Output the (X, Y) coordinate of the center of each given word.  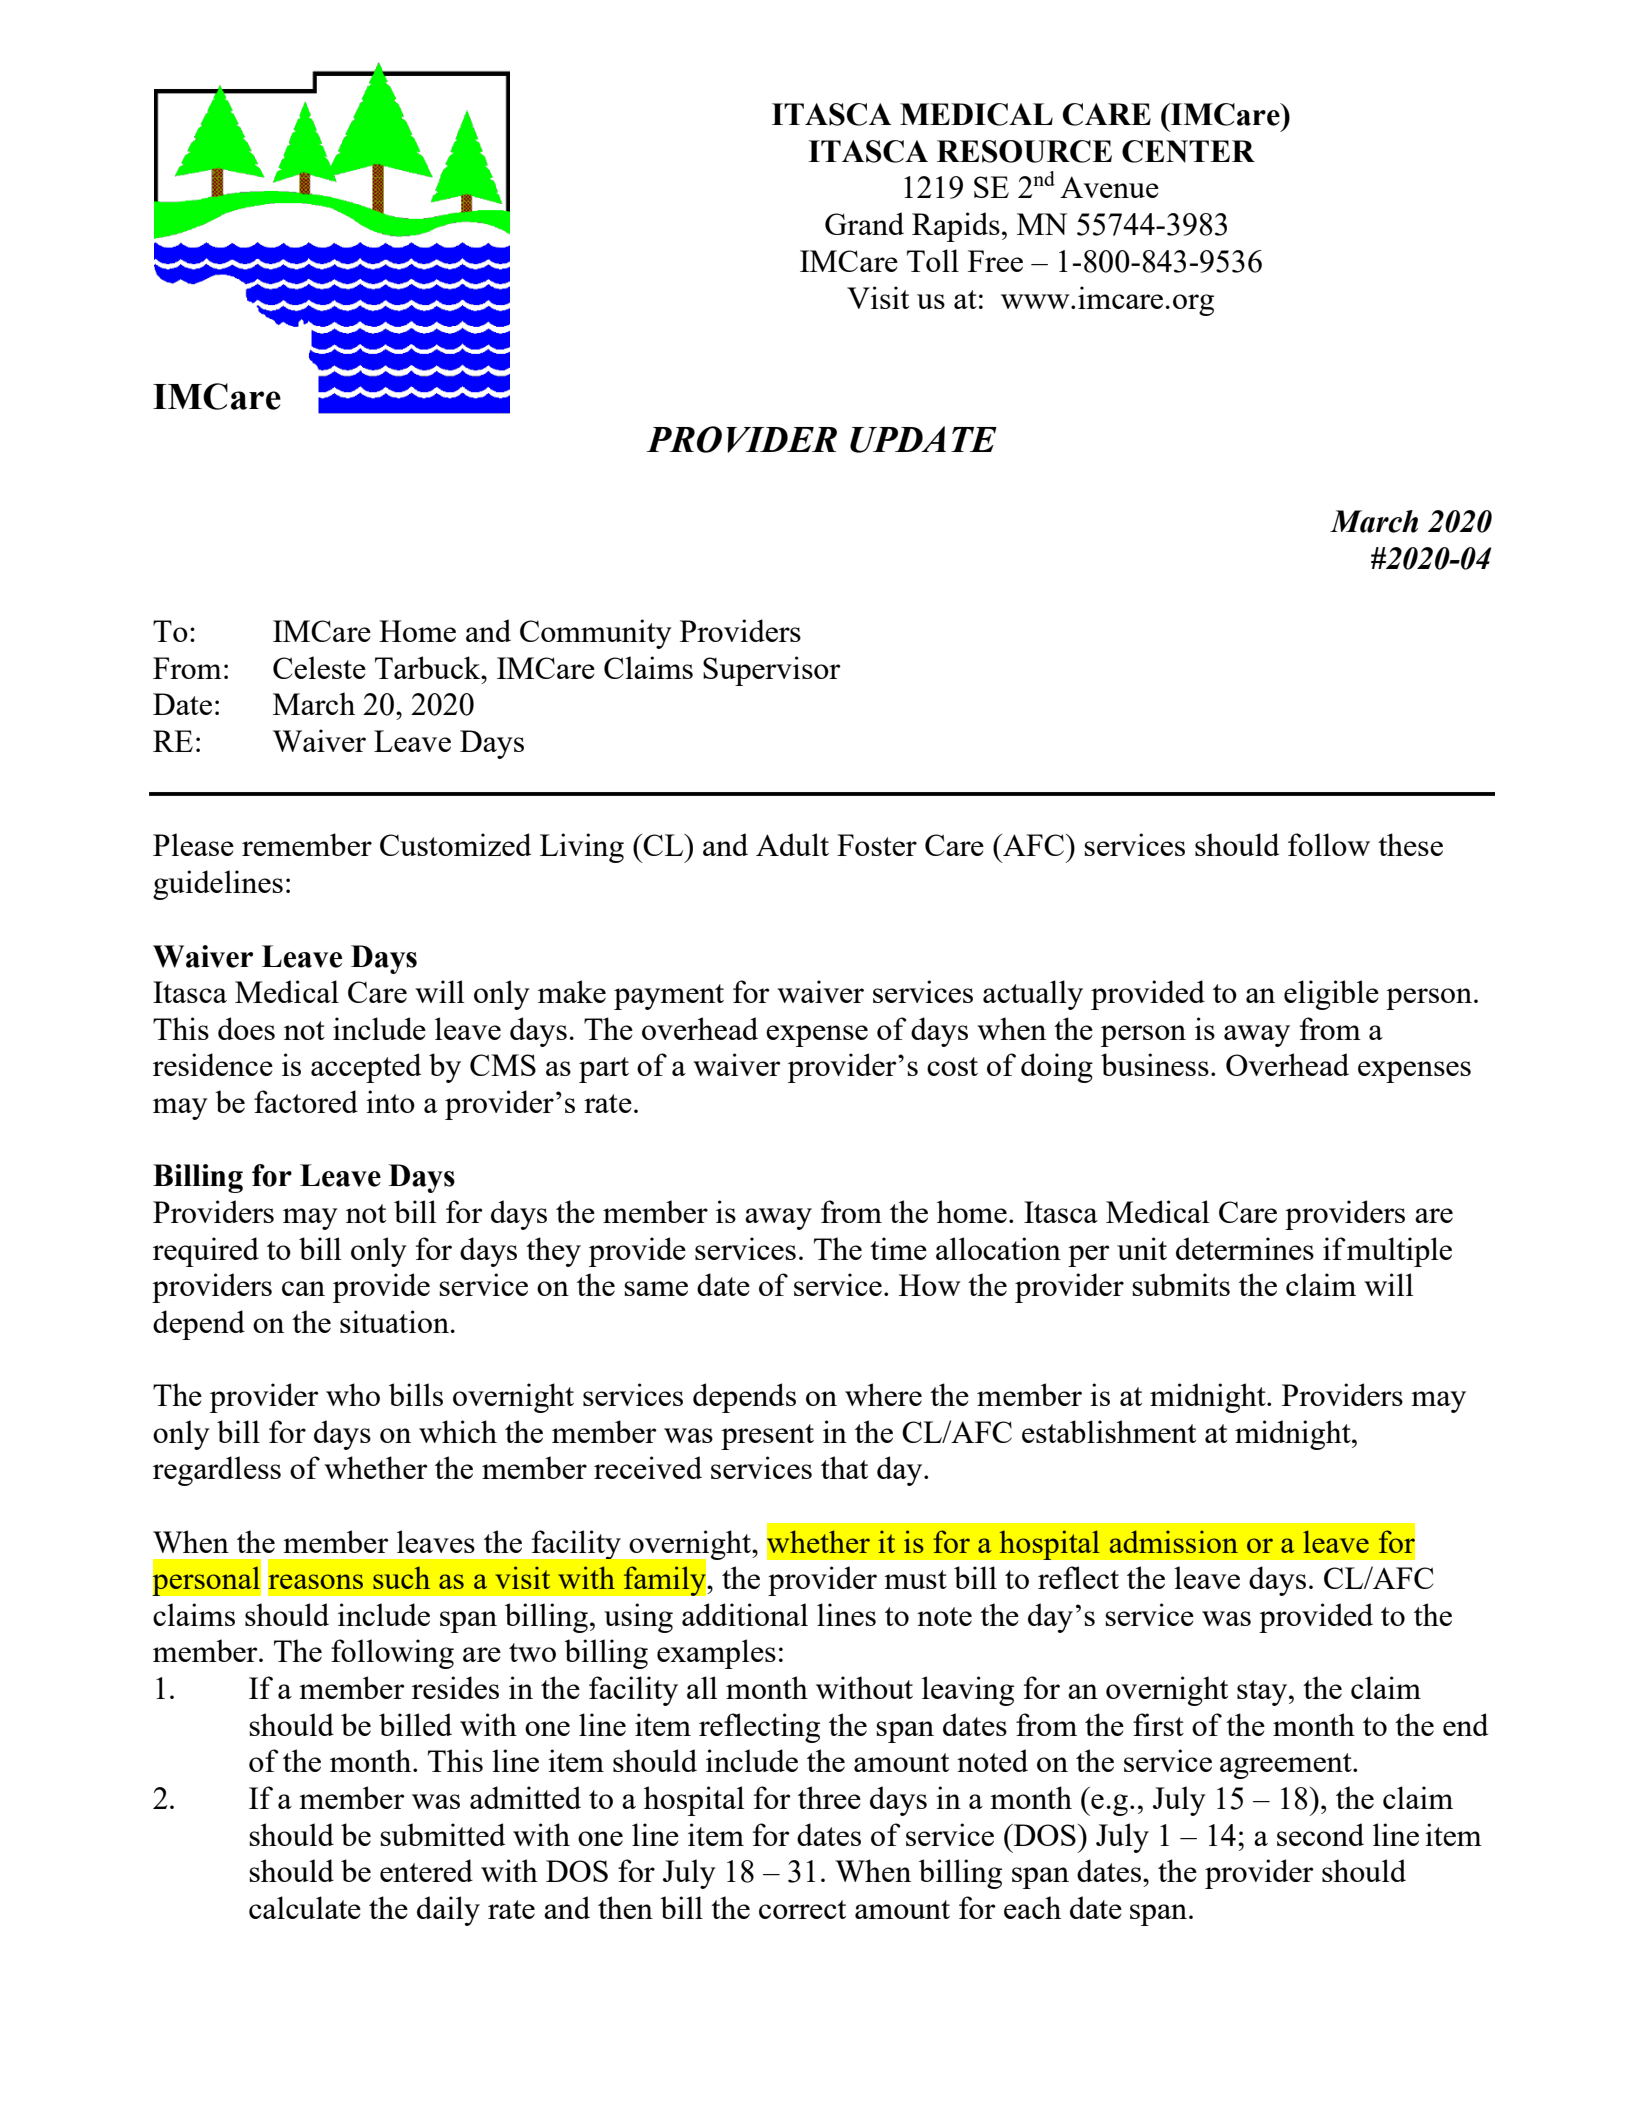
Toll (933, 260)
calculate (305, 1907)
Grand (864, 223)
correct (802, 1909)
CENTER (1188, 151)
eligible (1331, 995)
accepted (366, 1068)
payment (669, 997)
